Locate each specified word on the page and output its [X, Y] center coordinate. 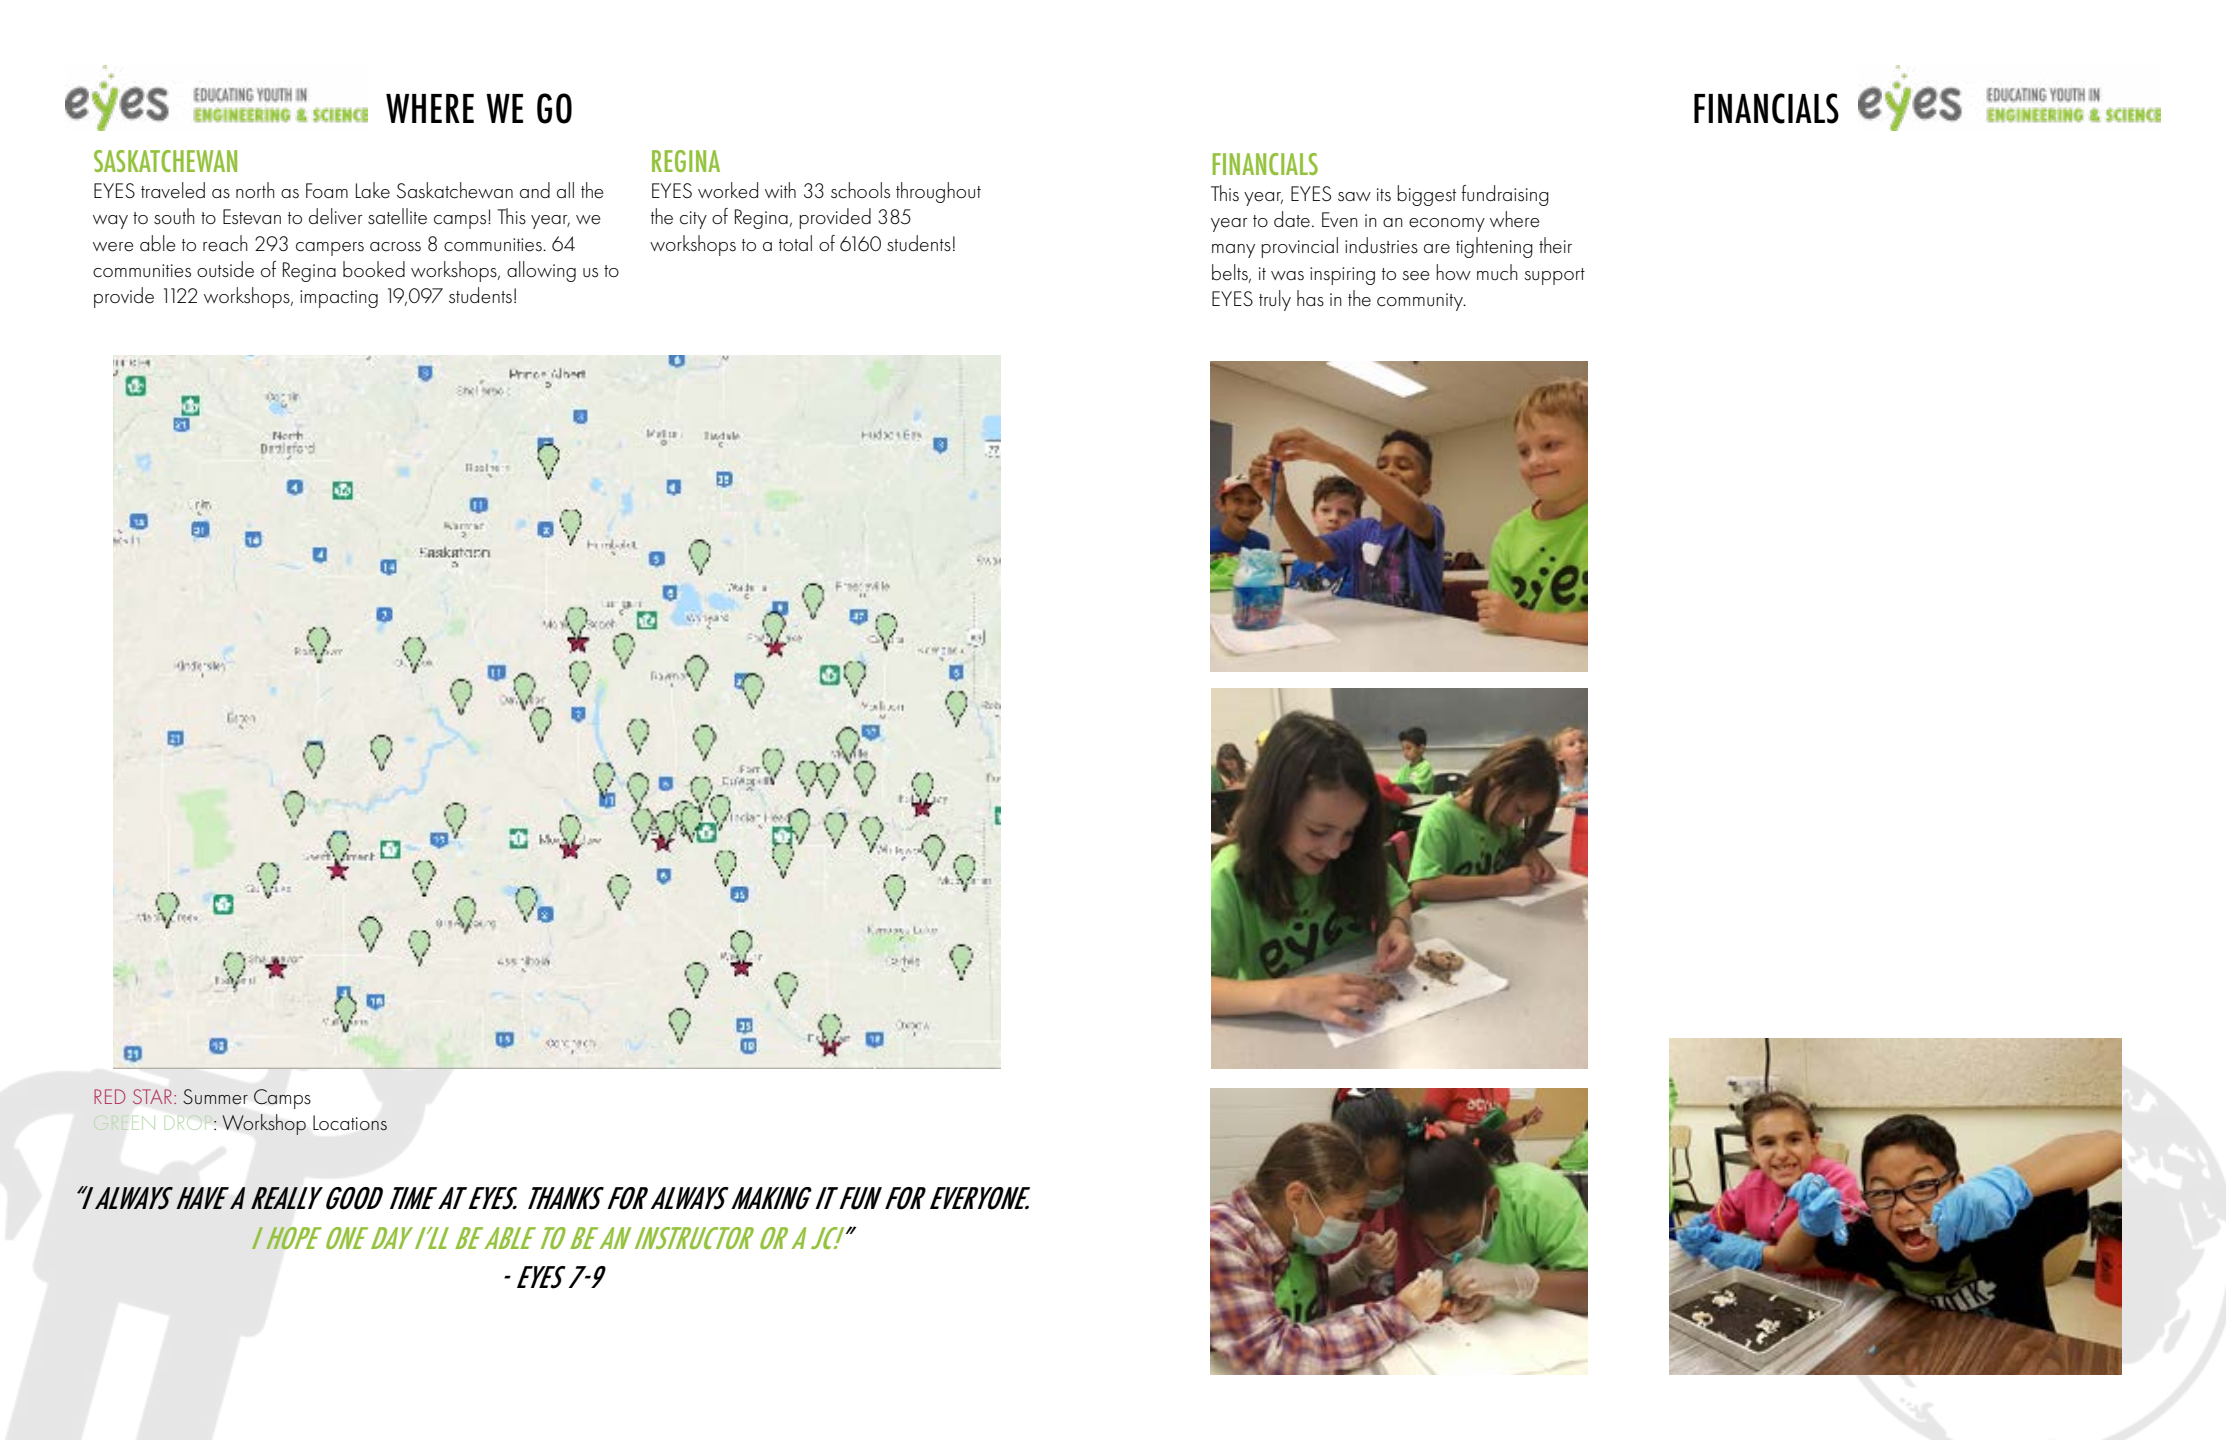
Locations [350, 1123]
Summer [215, 1096]
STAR [154, 1096]
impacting [339, 299]
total [795, 243]
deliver [336, 216]
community [1421, 302]
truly [1275, 300]
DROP [190, 1122]
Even [1340, 220]
